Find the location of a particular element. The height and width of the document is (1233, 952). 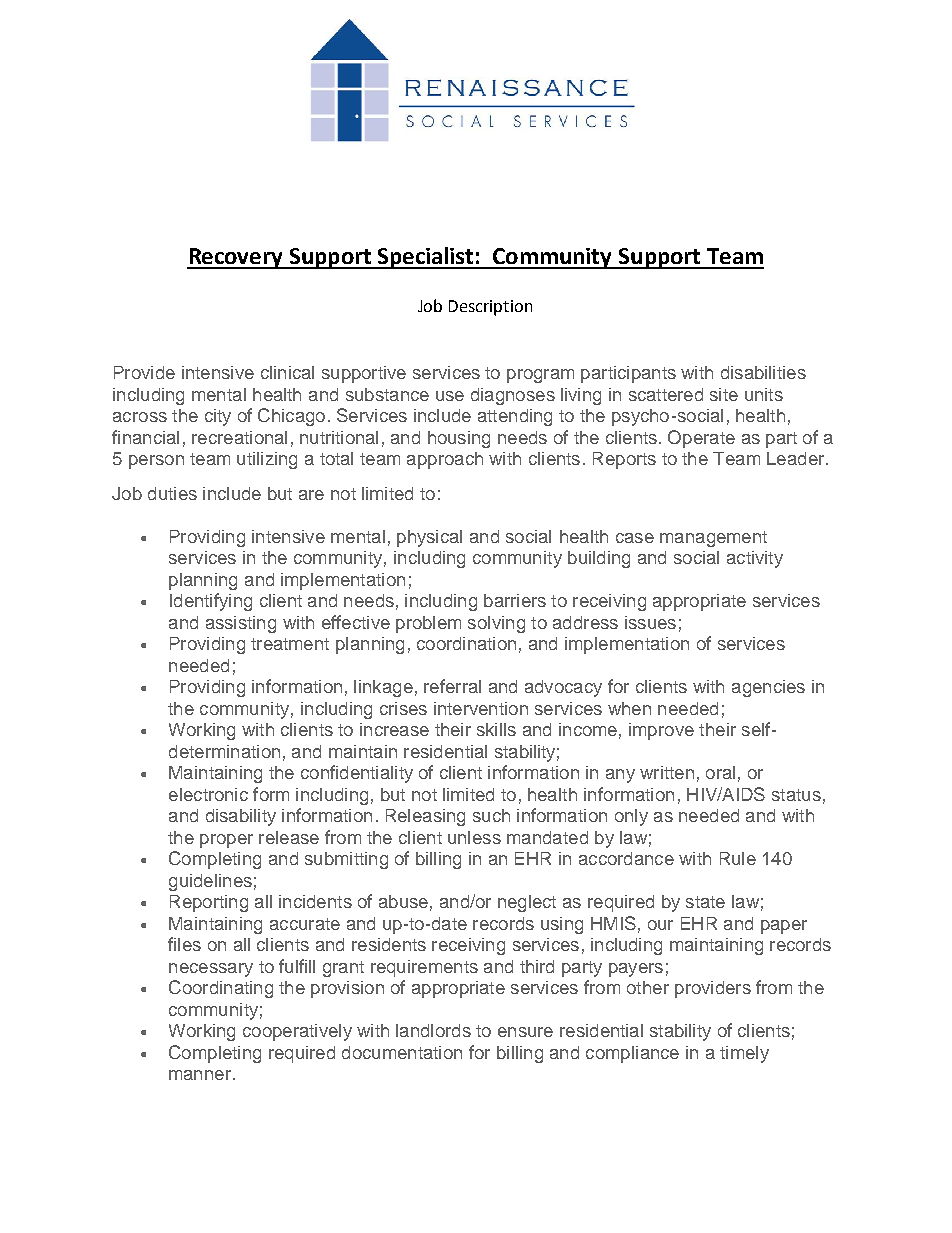

Description is located at coordinates (490, 308).
